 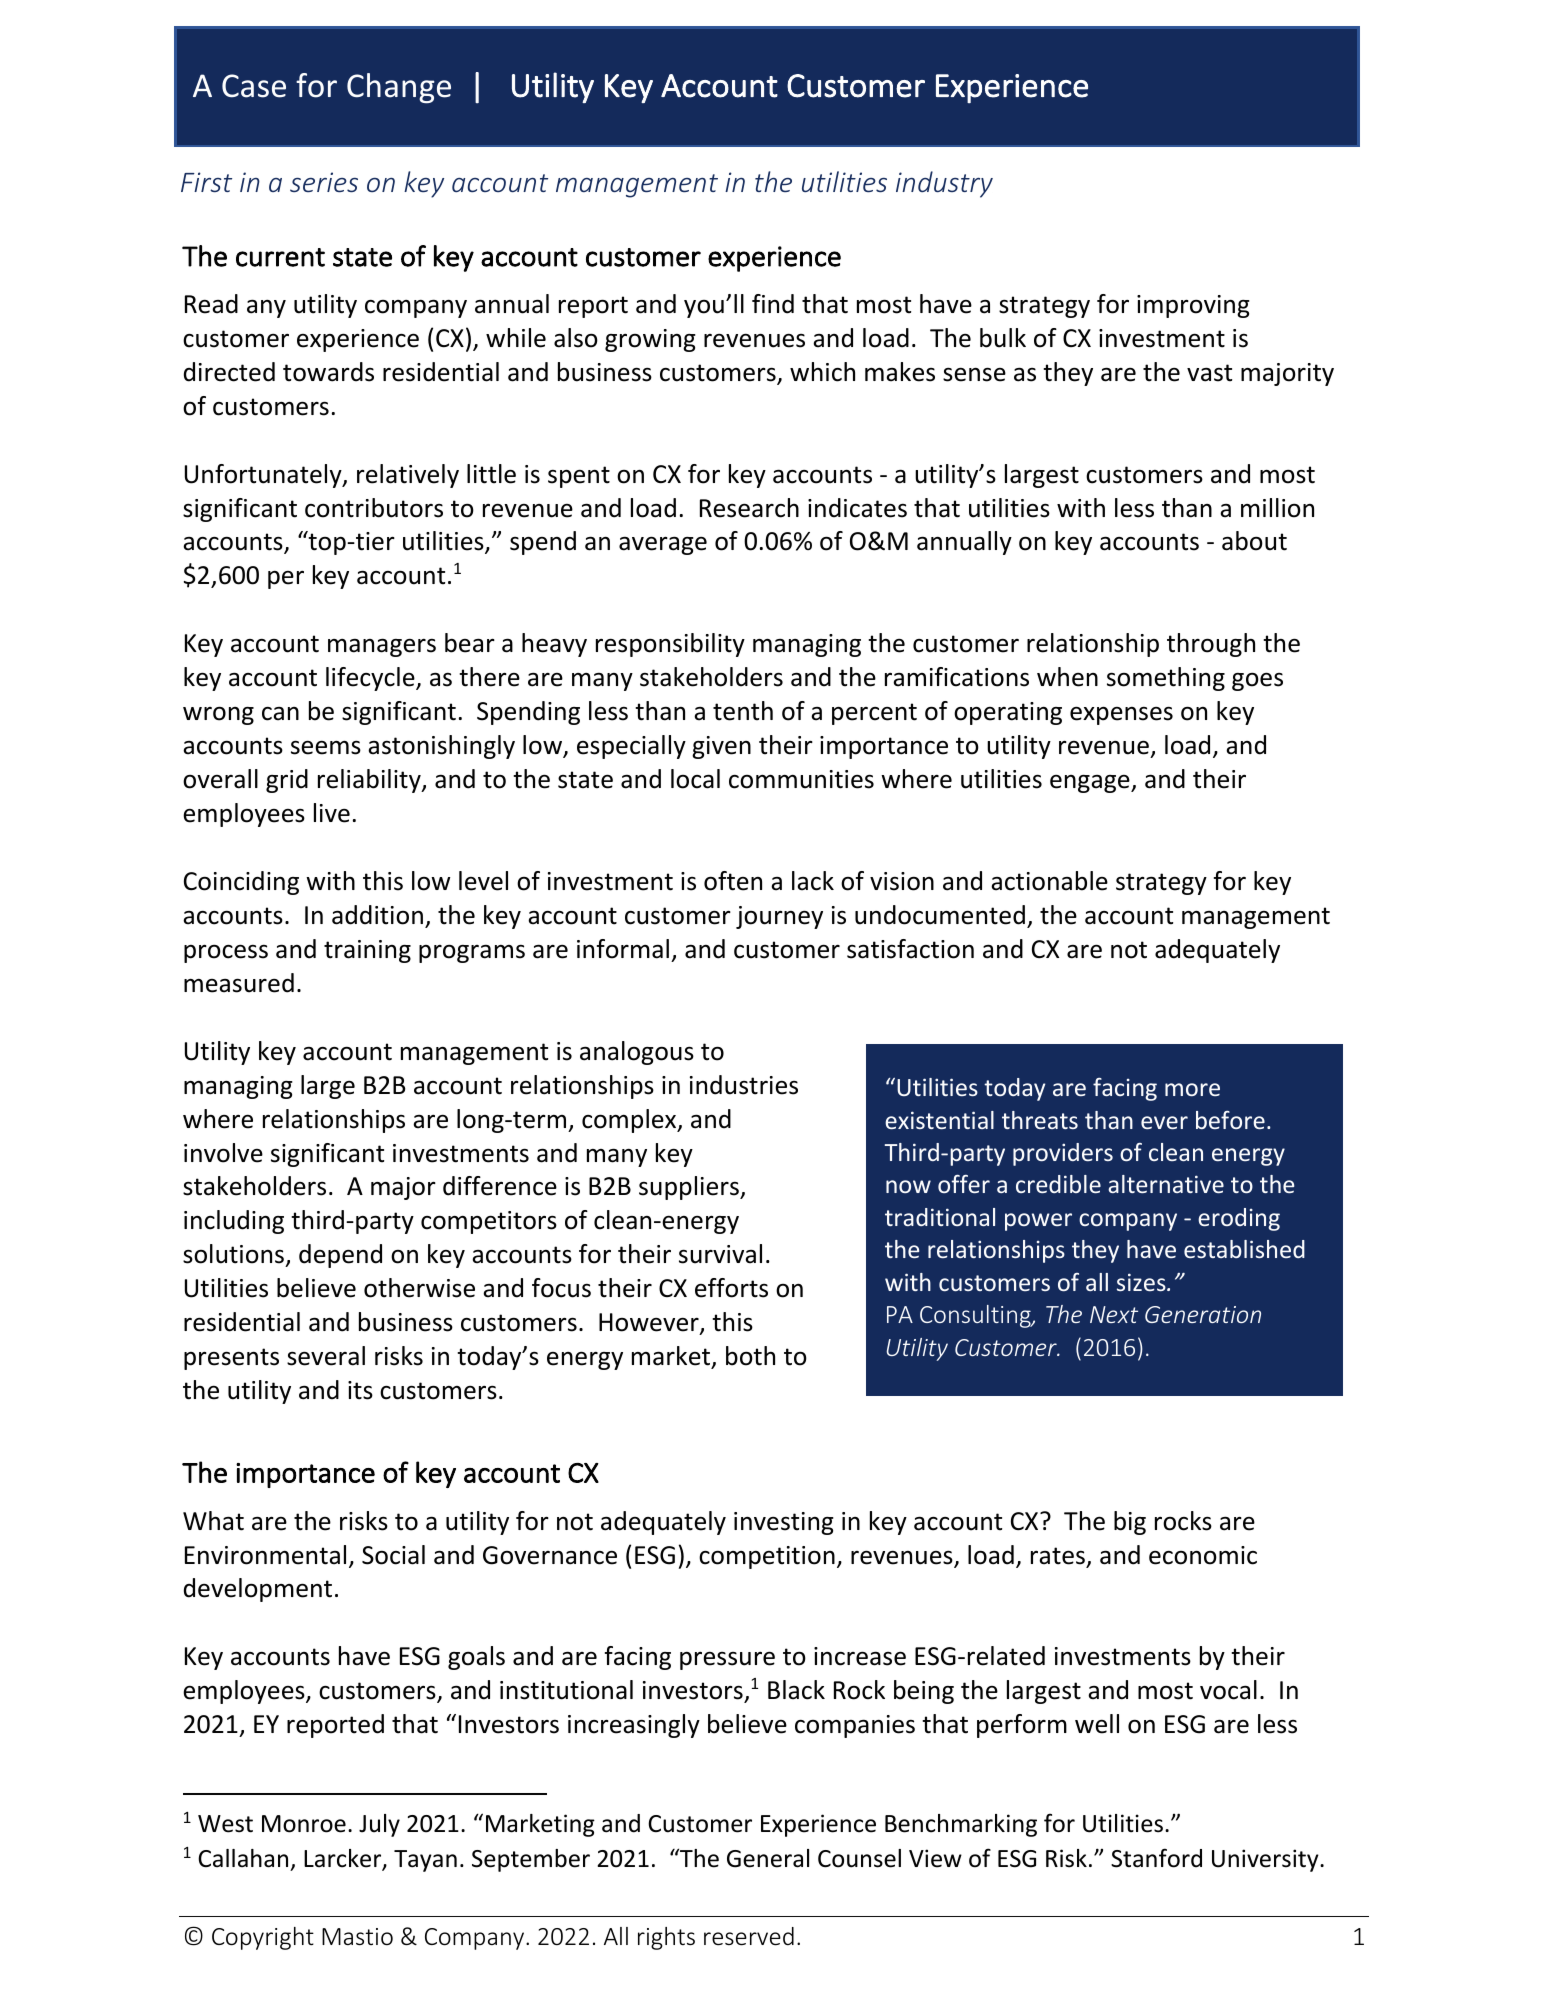 I want to click on depend, so click(x=340, y=1256).
